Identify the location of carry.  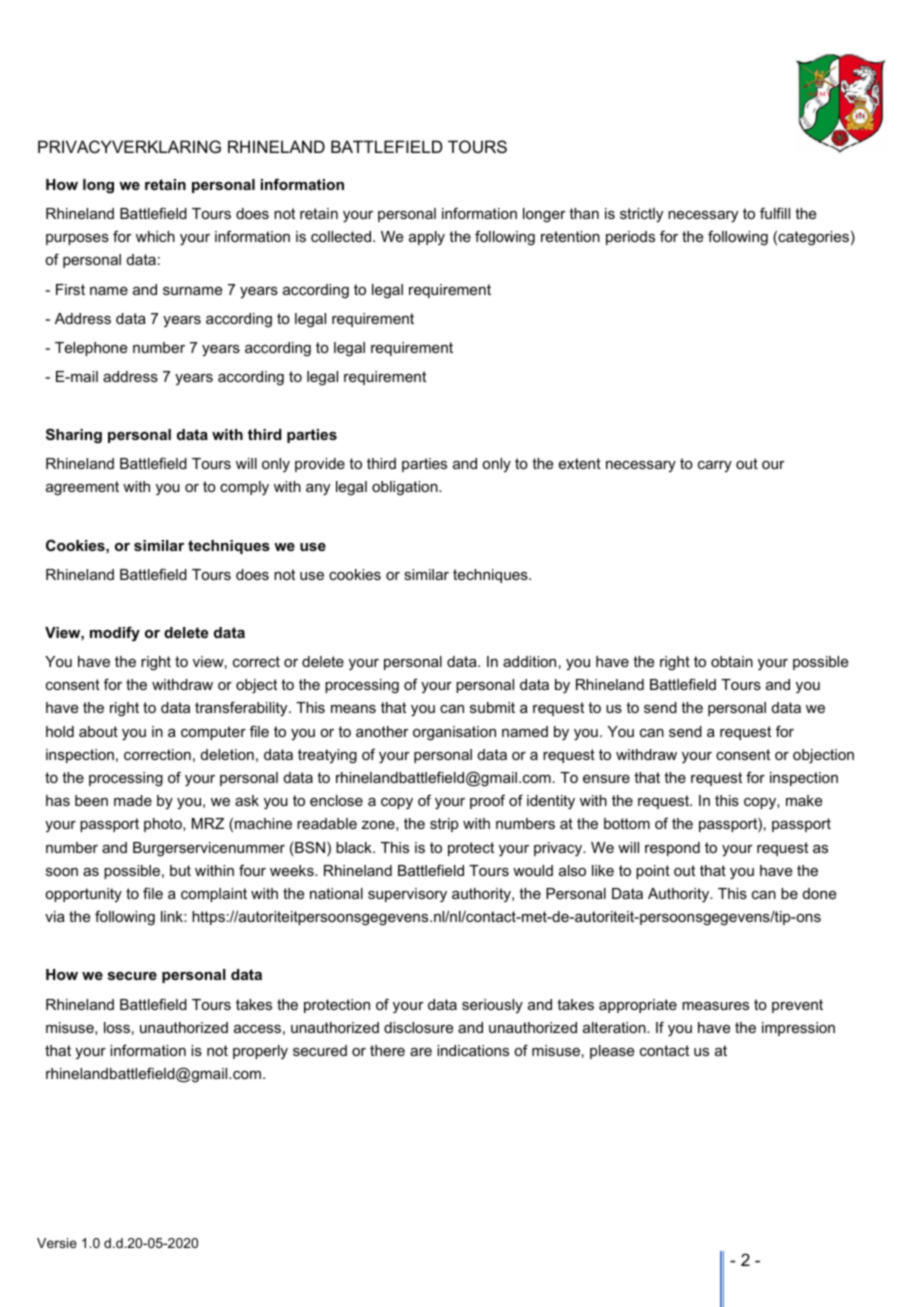
(715, 466).
